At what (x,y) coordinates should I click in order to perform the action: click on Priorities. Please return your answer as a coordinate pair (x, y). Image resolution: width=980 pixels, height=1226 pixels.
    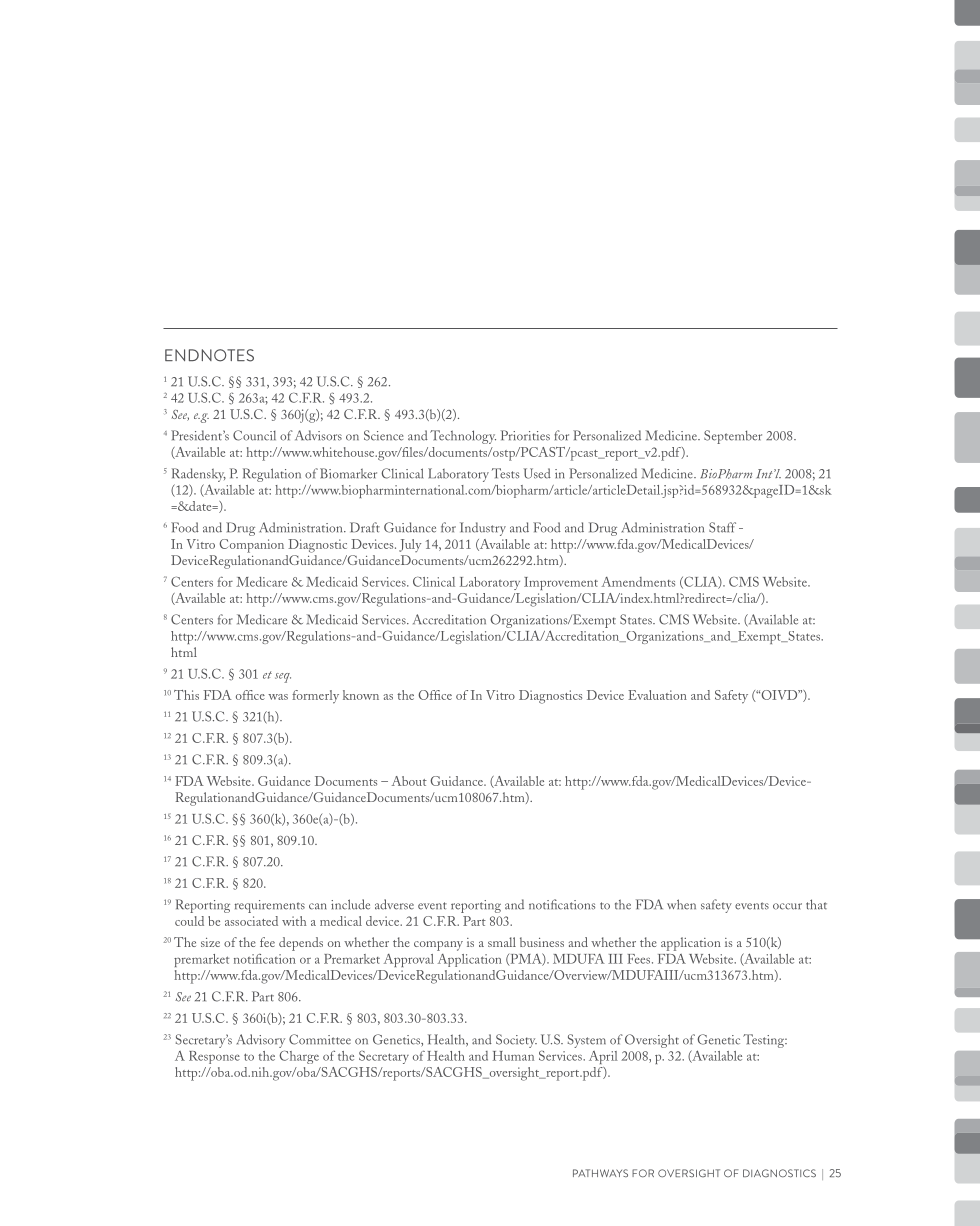
    Looking at the image, I should click on (525, 435).
